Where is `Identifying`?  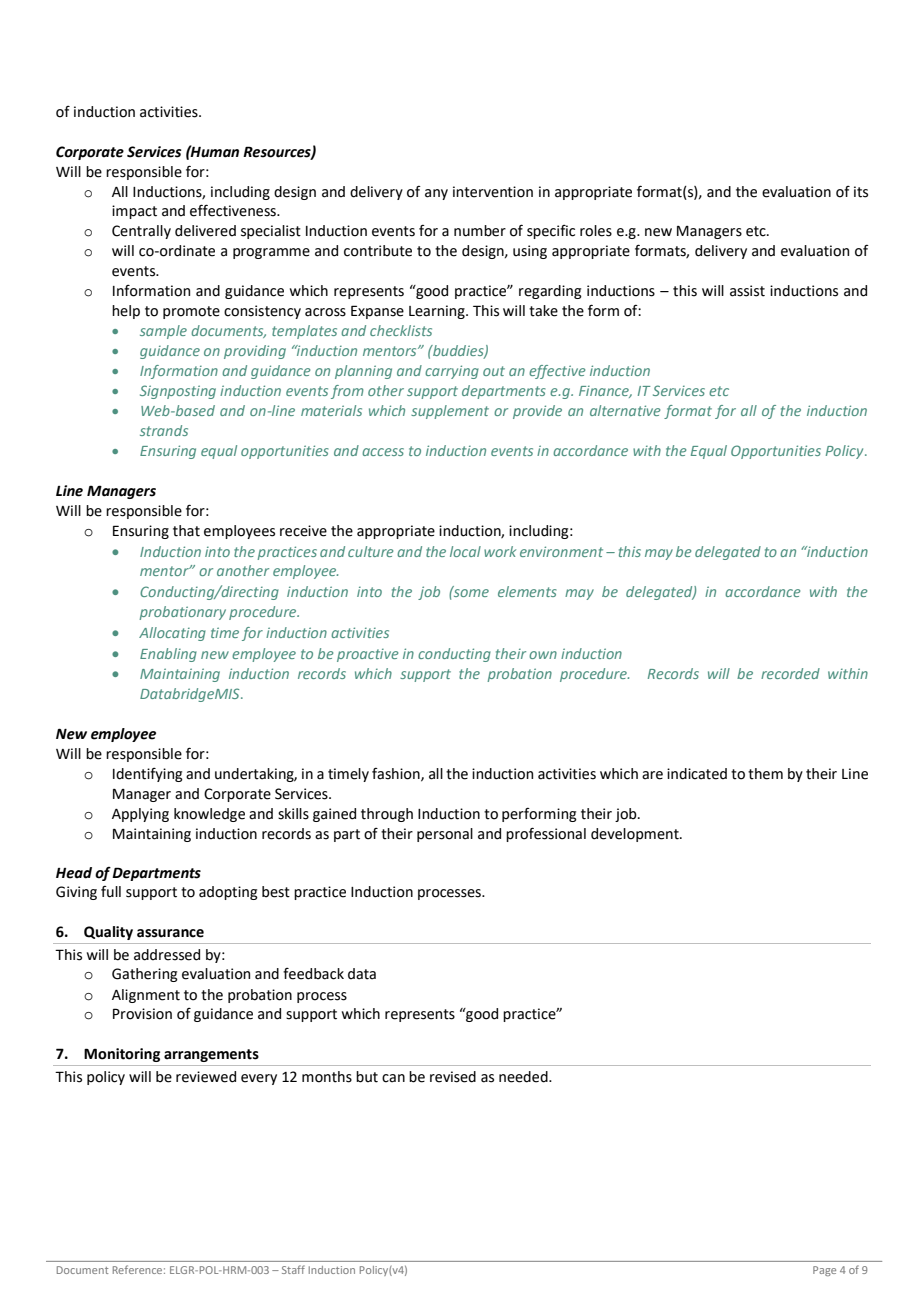
Identifying is located at coordinates (148, 775).
